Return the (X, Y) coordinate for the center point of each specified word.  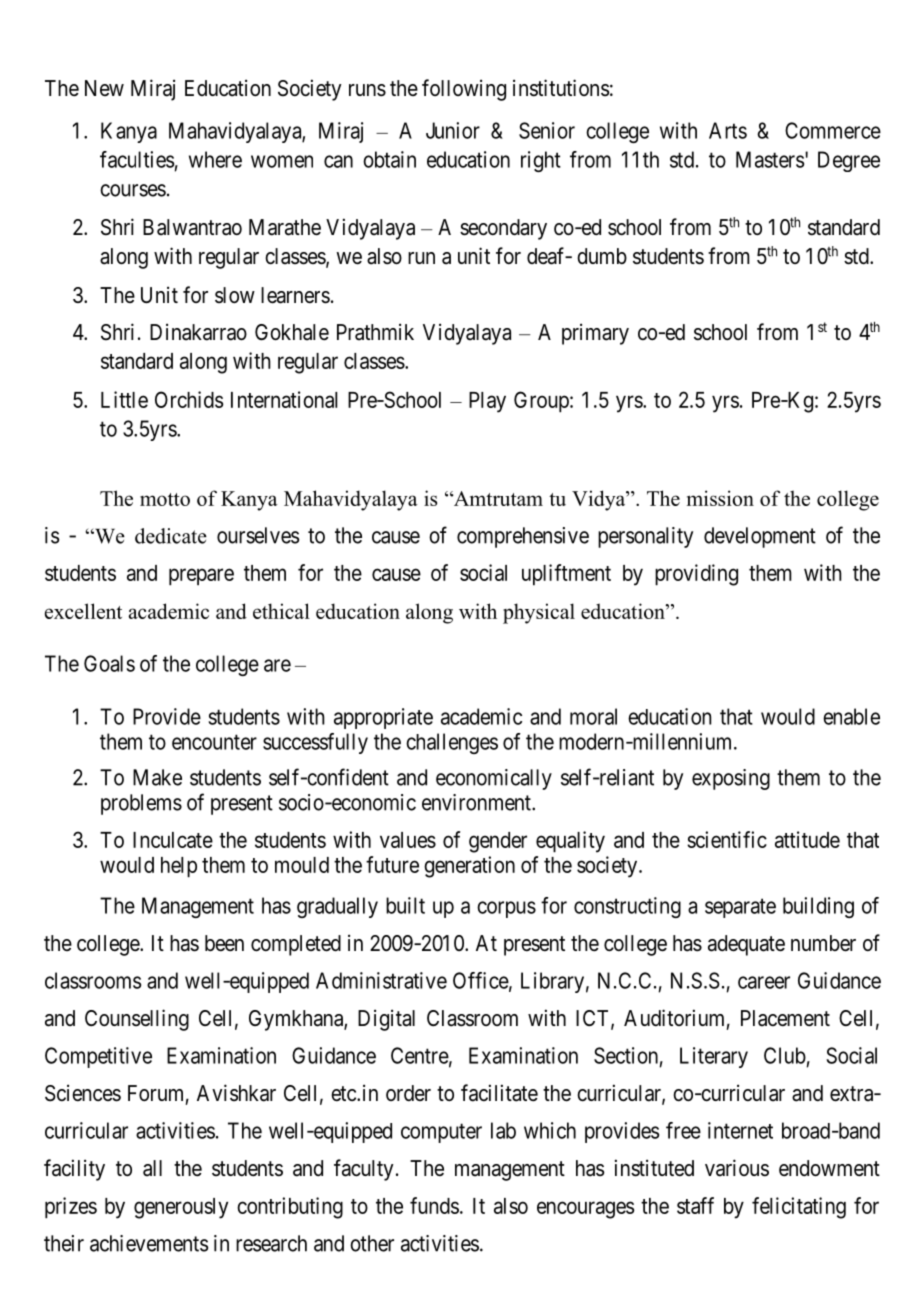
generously (181, 1208)
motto (165, 499)
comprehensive (523, 537)
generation (469, 867)
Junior (453, 130)
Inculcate (173, 840)
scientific (727, 839)
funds (434, 1205)
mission (720, 498)
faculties (137, 159)
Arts (728, 130)
